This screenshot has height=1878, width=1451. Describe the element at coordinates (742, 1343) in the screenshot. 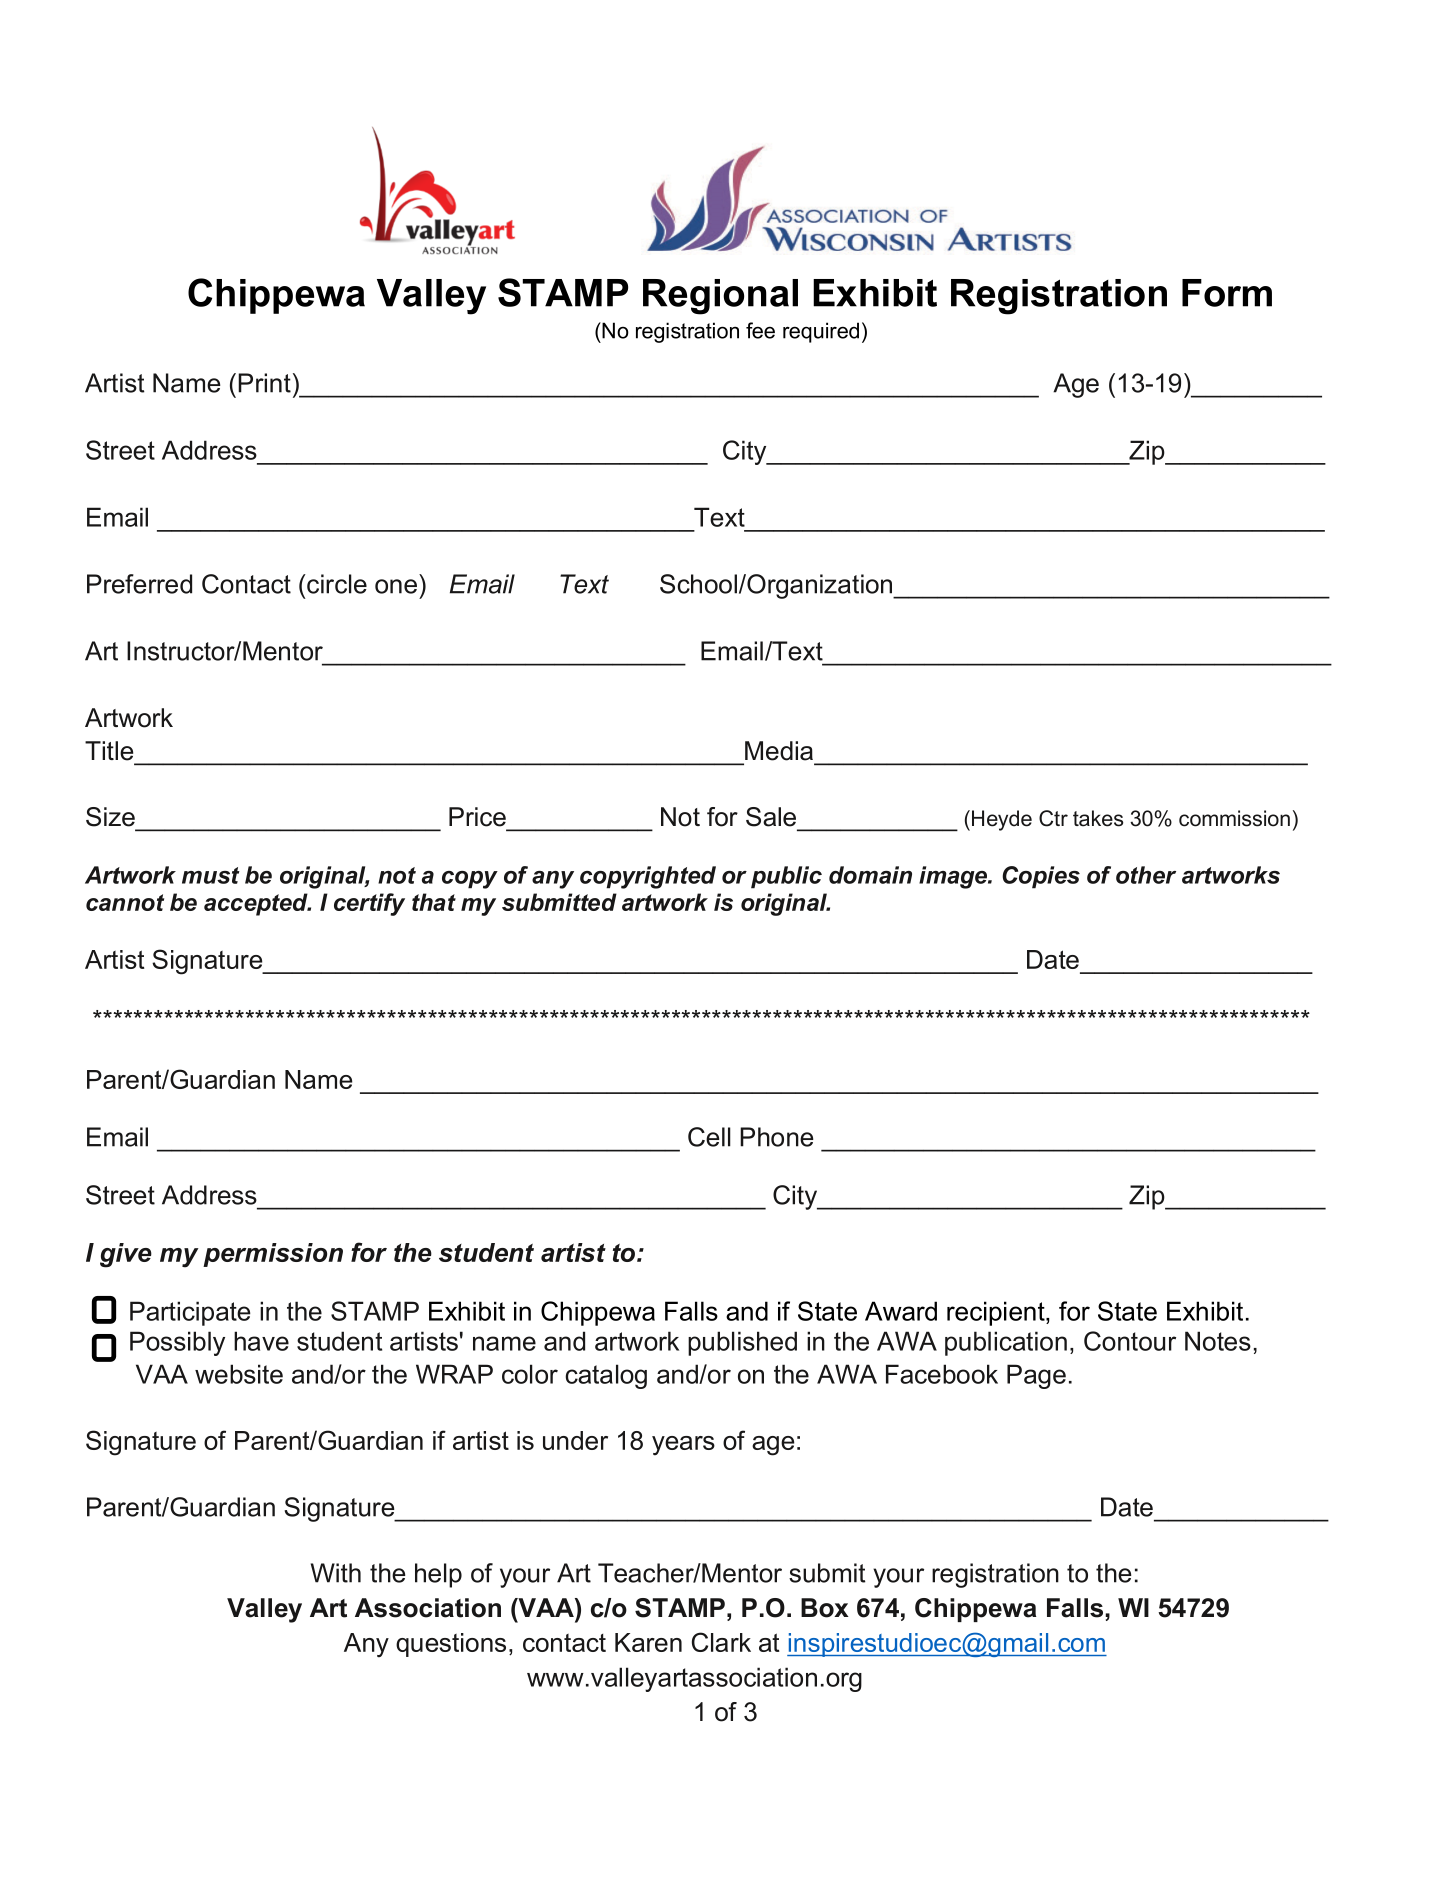

I see `published` at that location.
